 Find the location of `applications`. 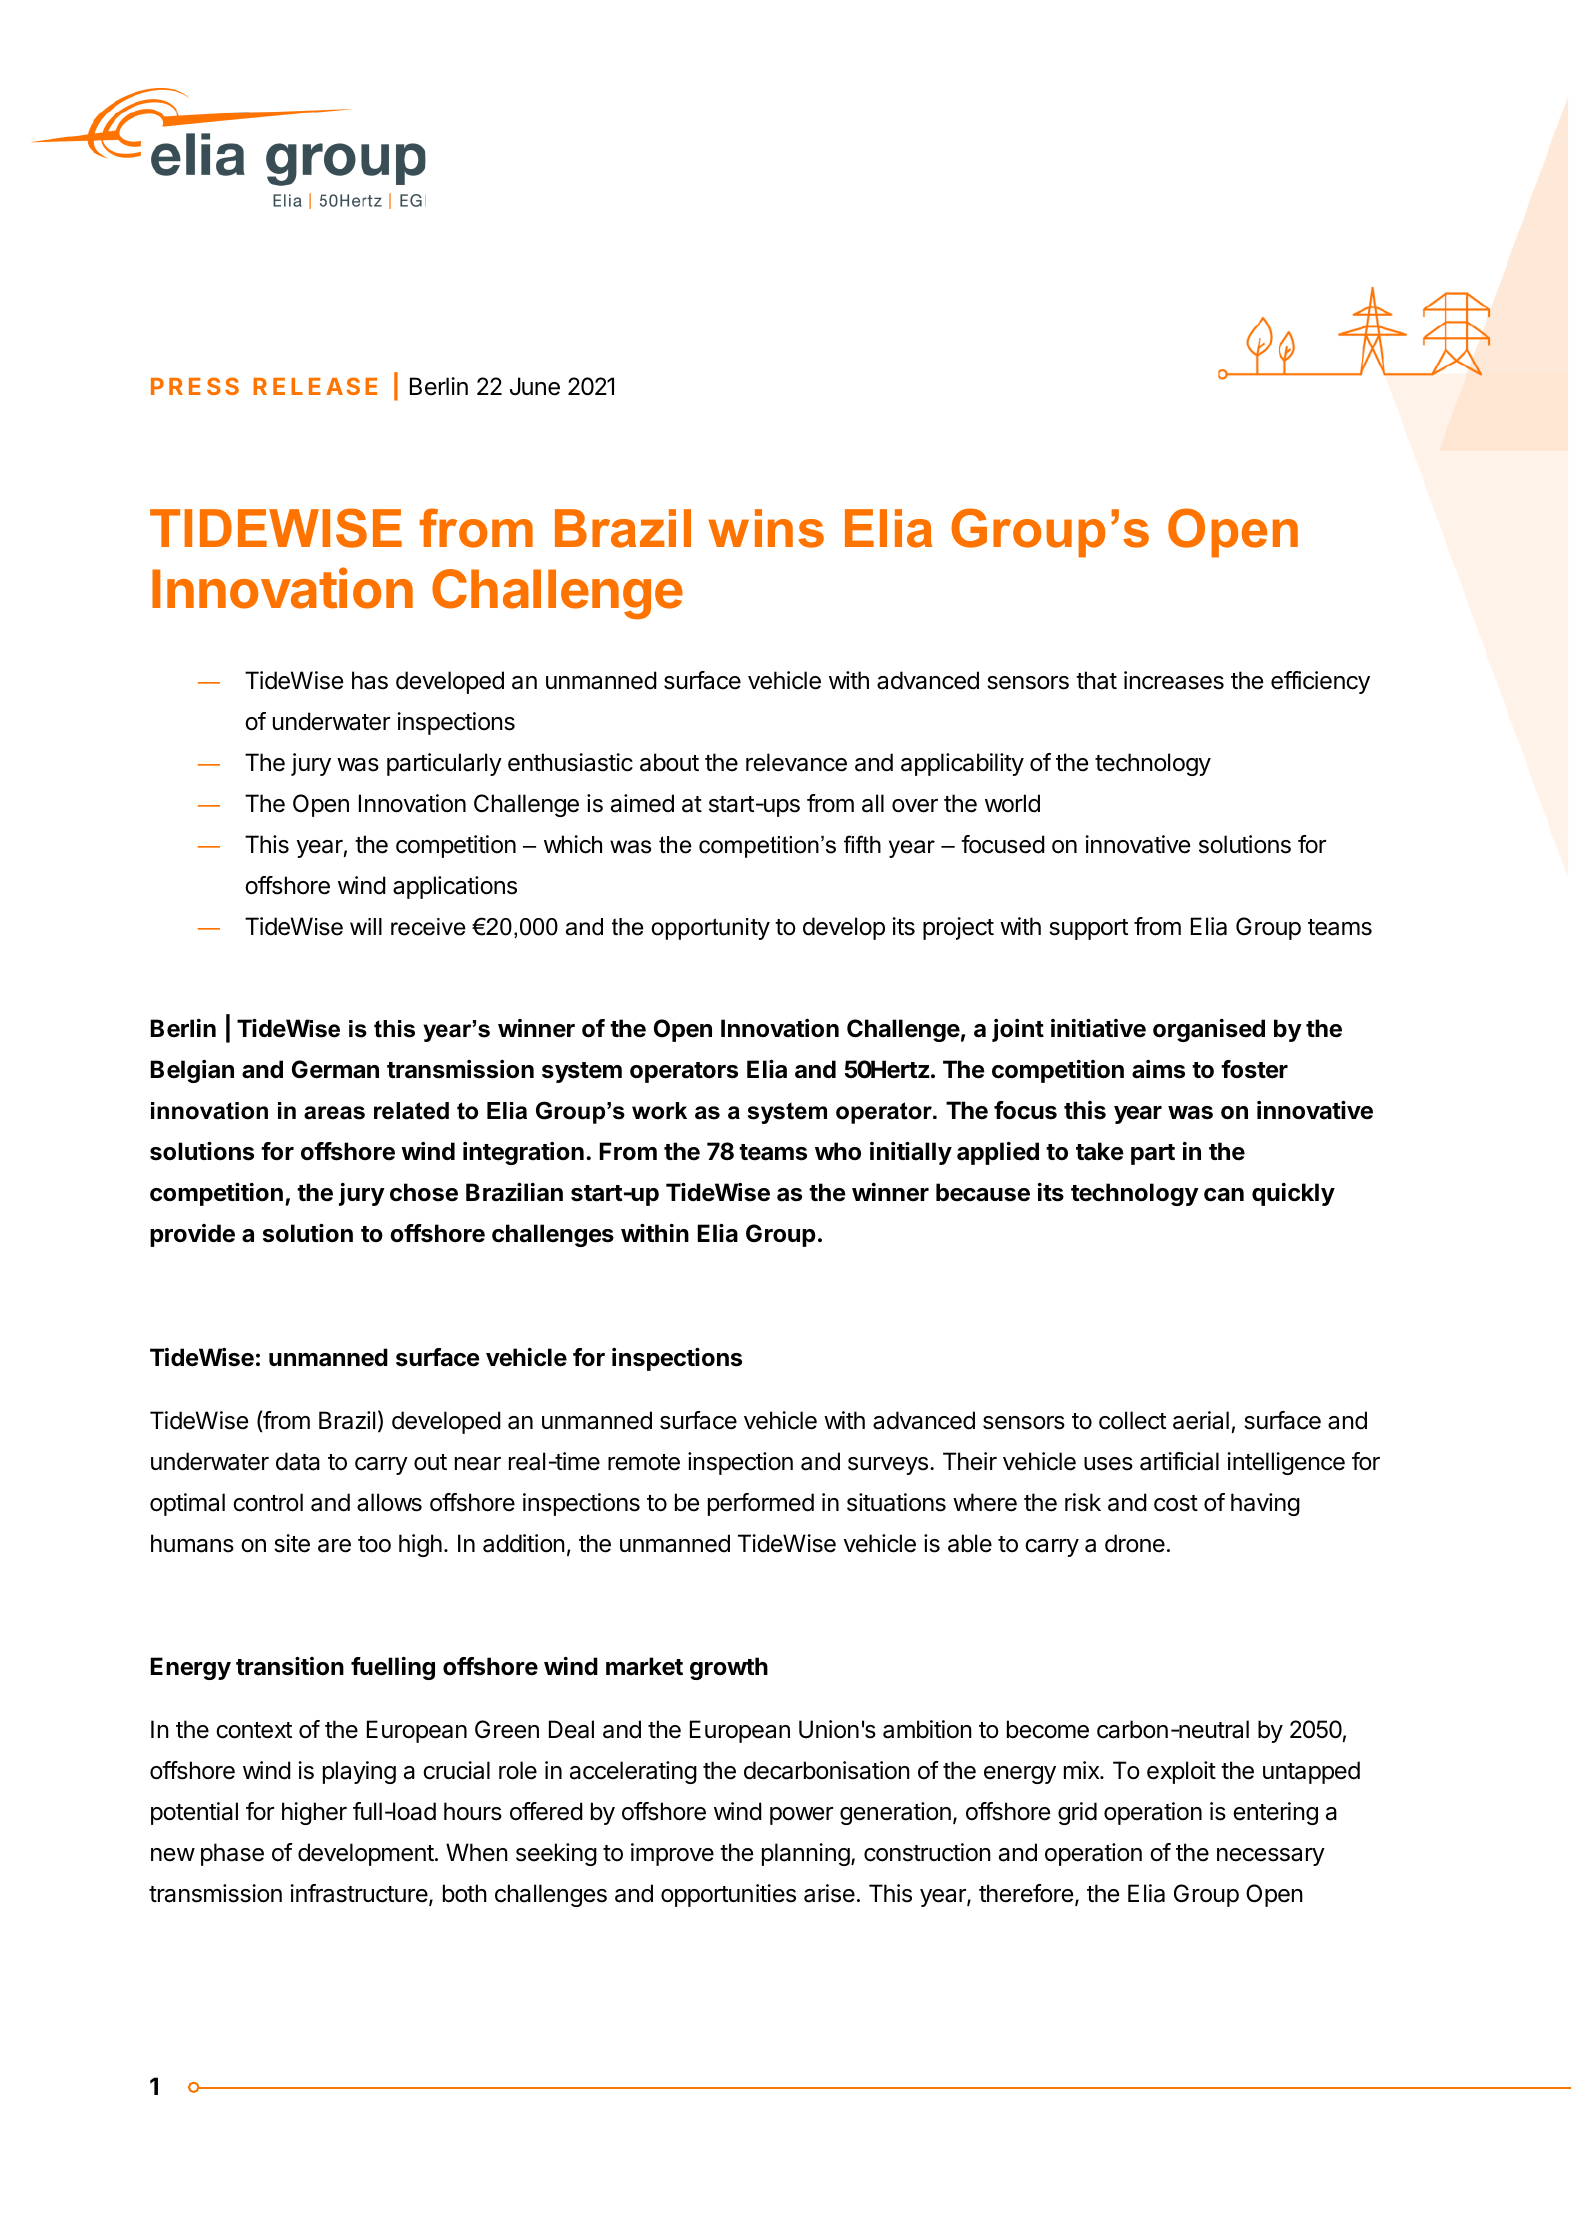

applications is located at coordinates (455, 887).
